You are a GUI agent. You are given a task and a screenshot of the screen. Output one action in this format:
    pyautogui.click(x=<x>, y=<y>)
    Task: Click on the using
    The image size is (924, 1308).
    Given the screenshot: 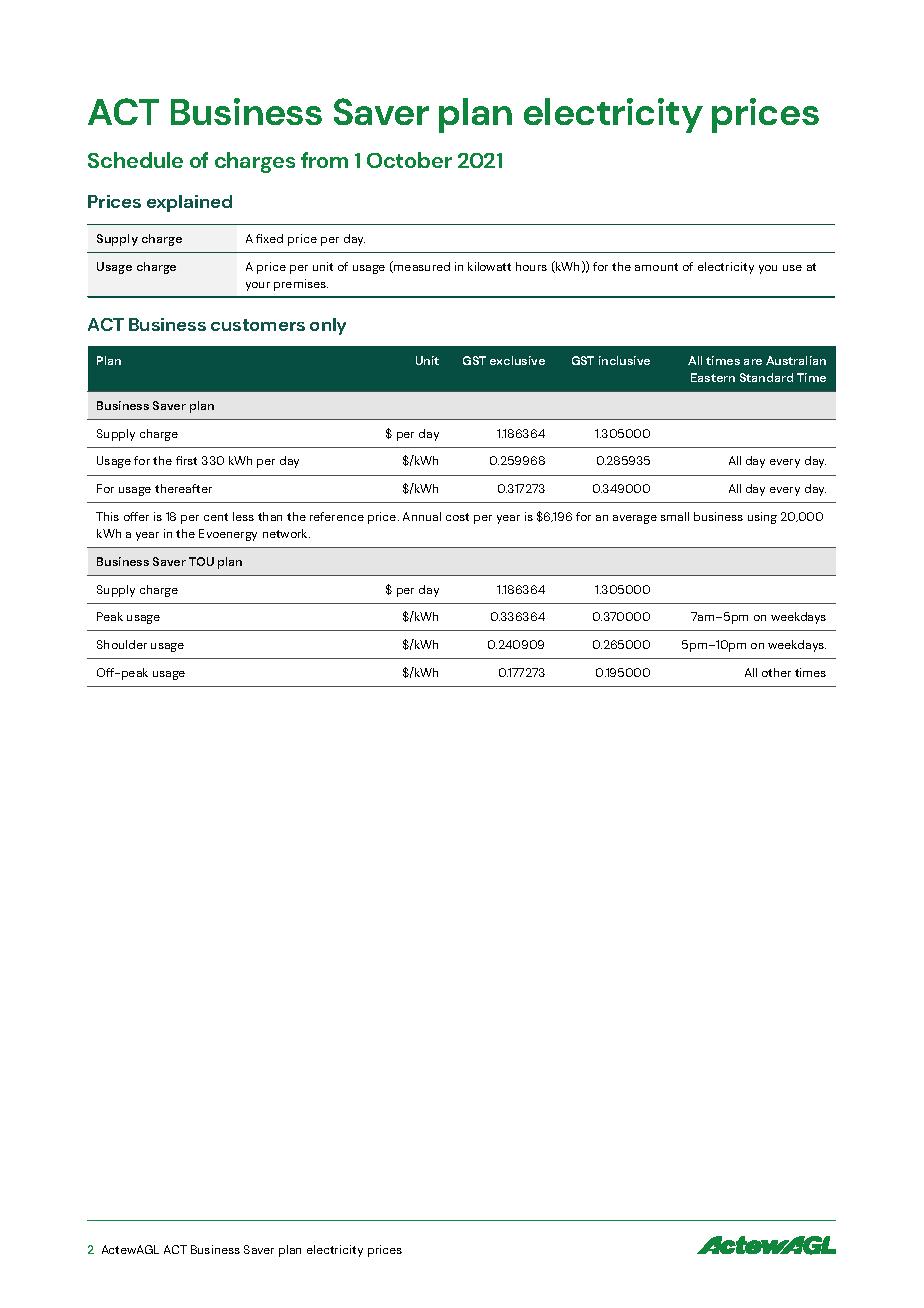 What is the action you would take?
    pyautogui.click(x=762, y=518)
